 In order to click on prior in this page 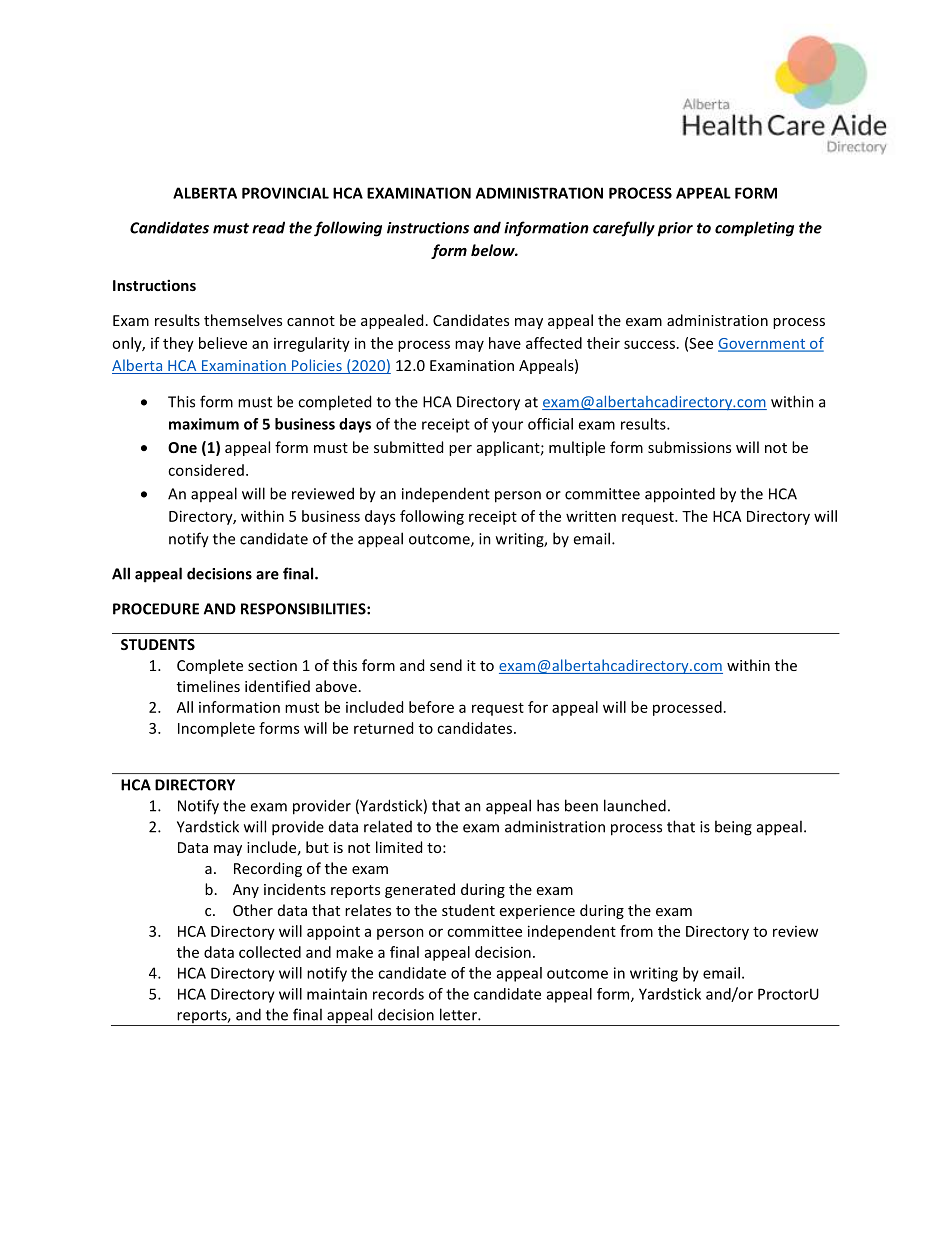, I will do `click(675, 229)`.
